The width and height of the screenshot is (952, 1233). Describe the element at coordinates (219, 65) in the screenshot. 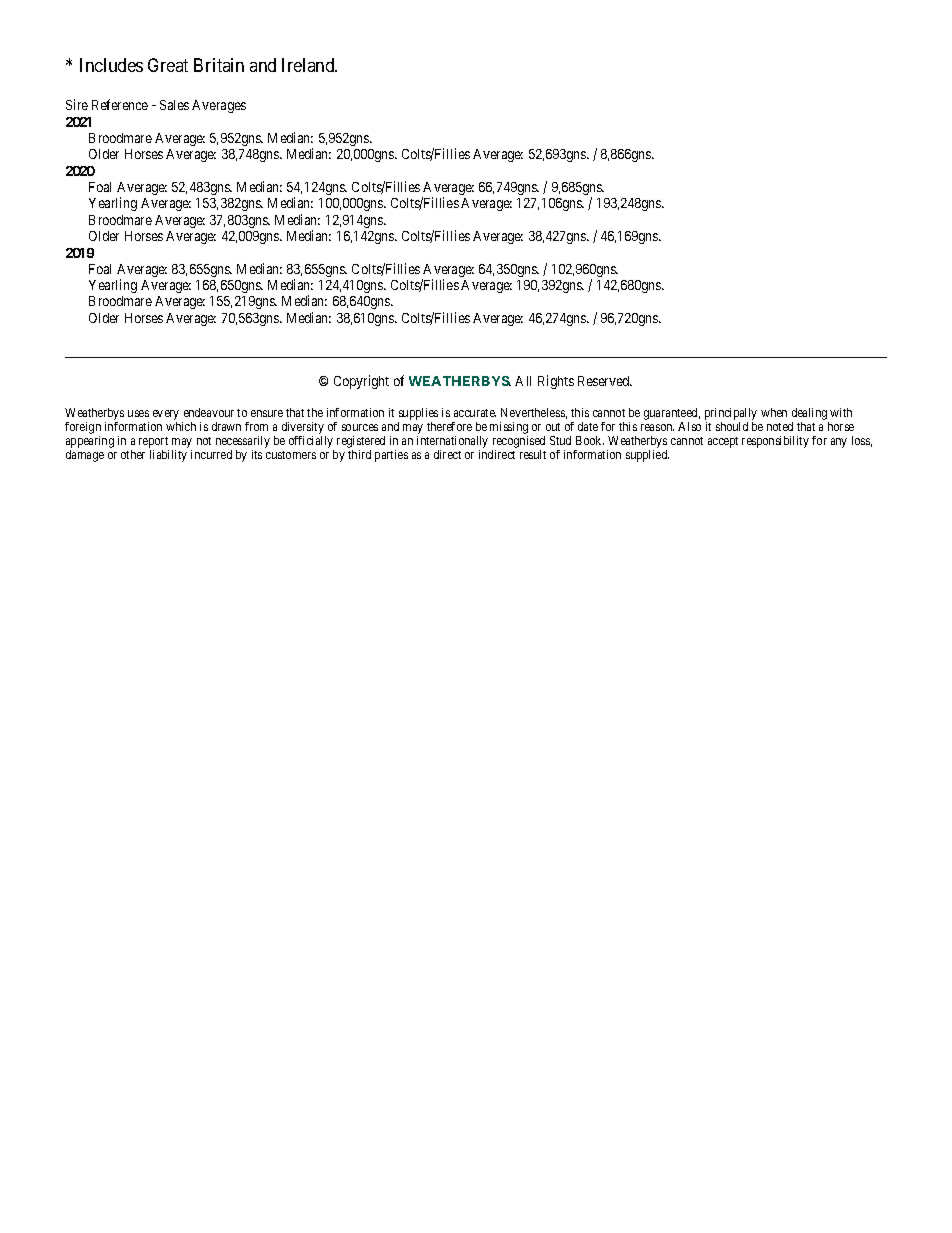

I see `Britain` at that location.
